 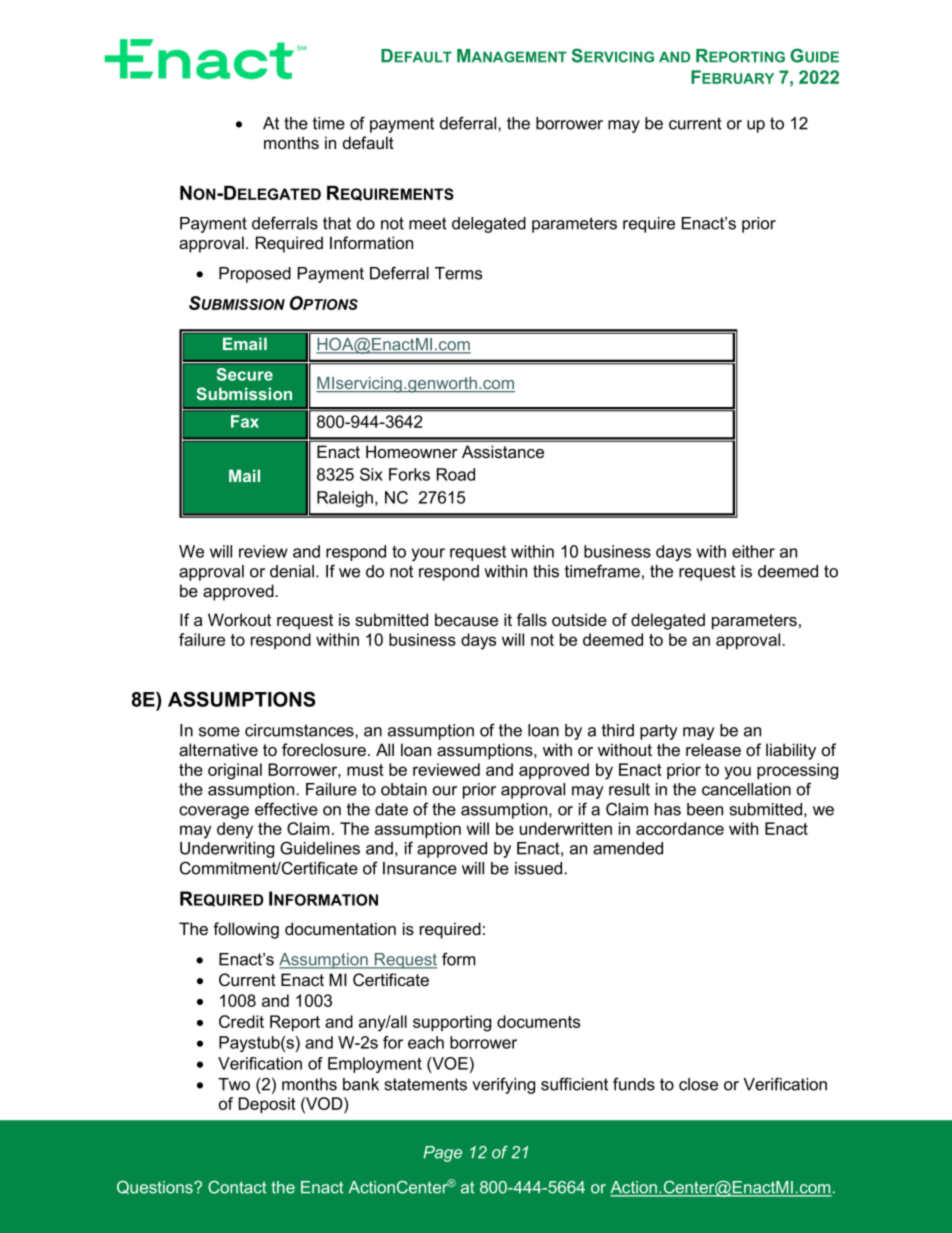 I want to click on some, so click(x=219, y=732).
